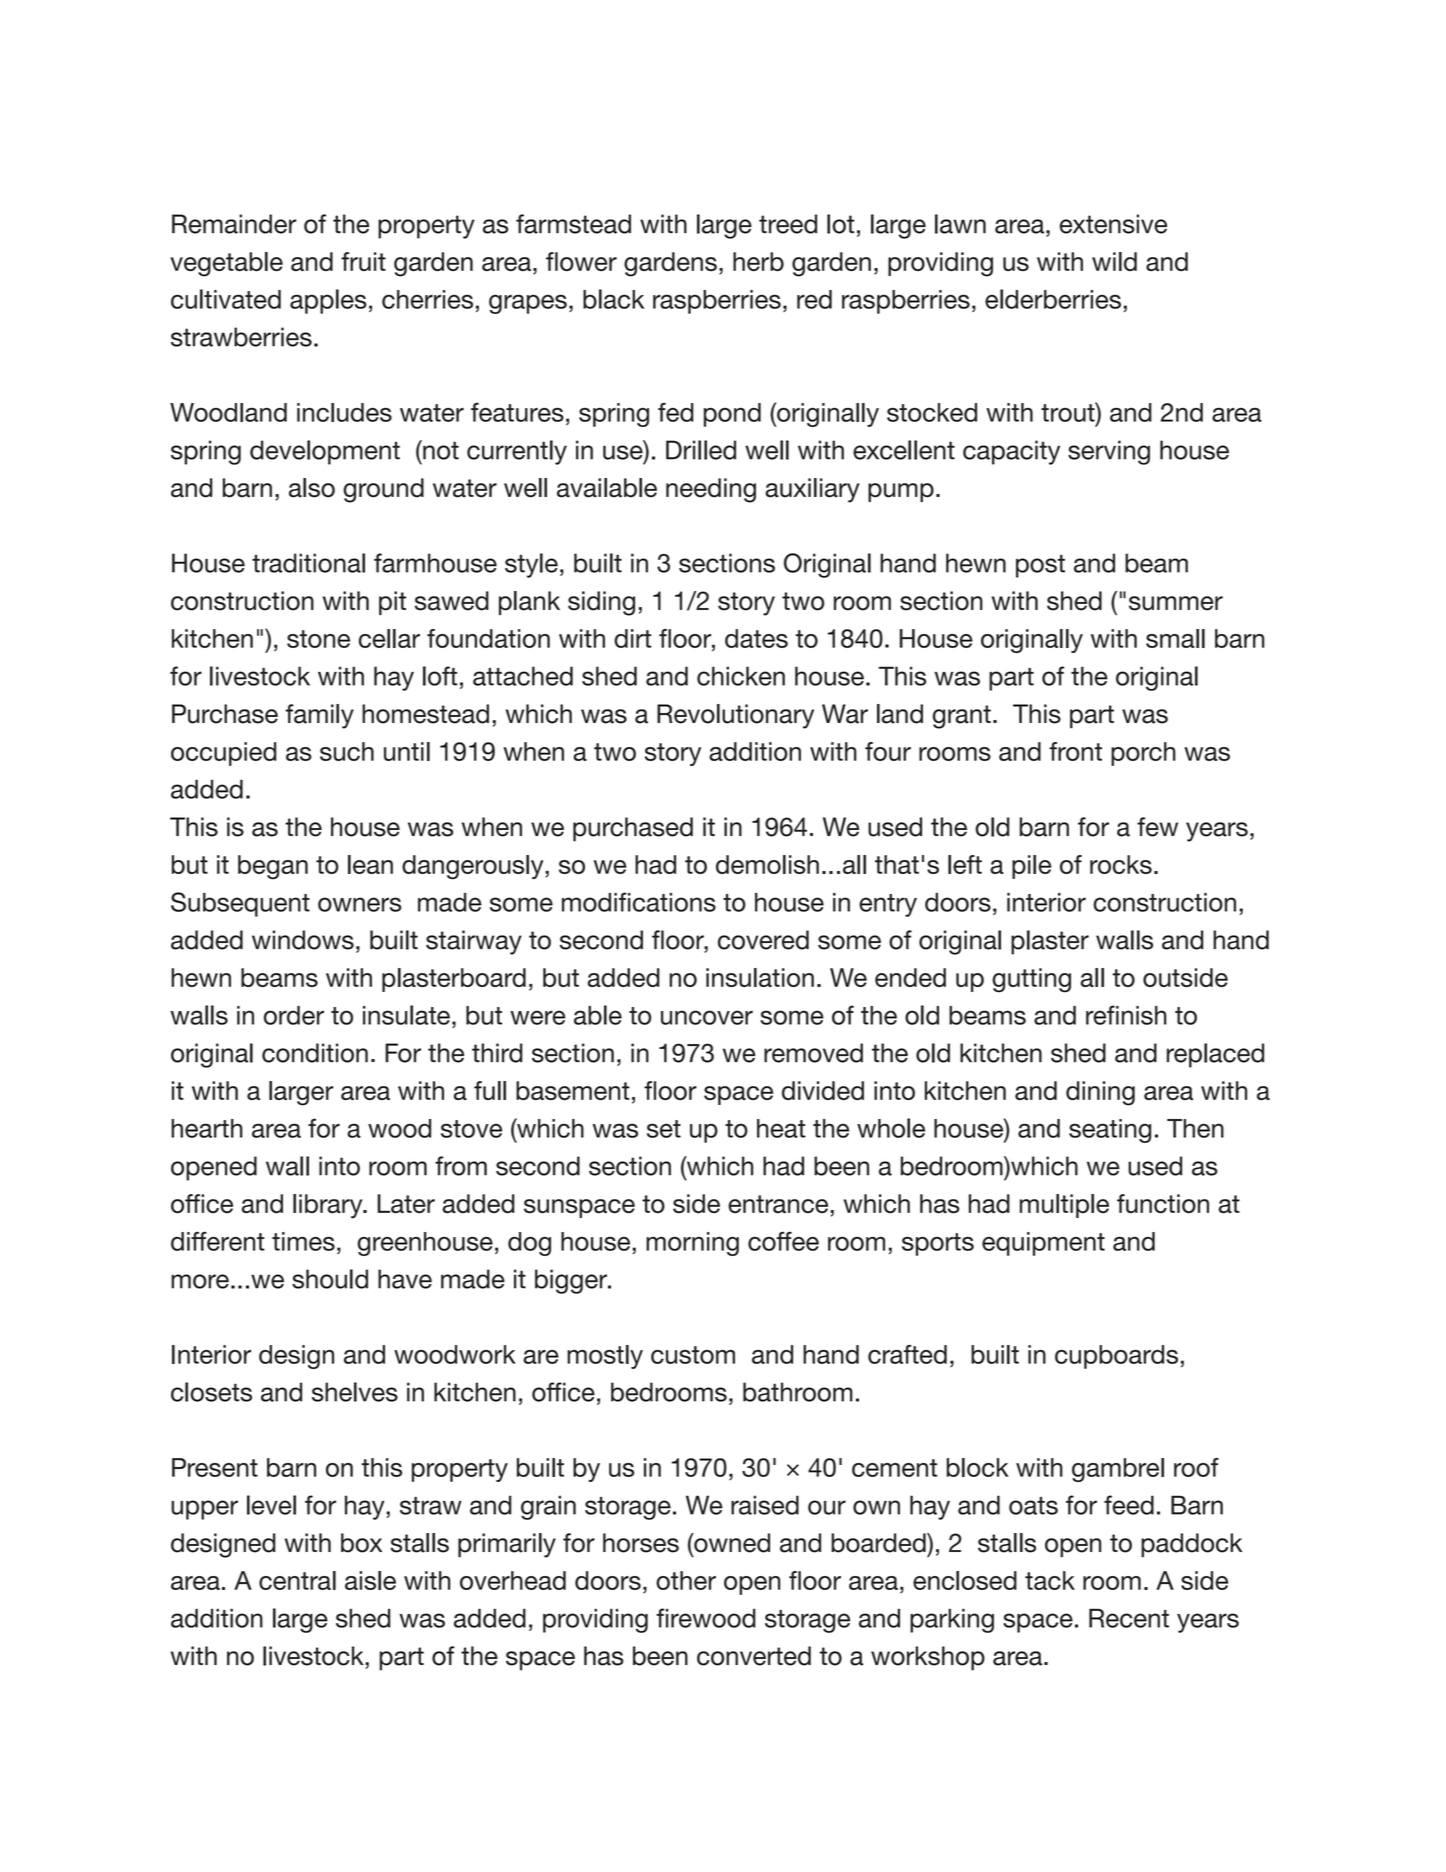  What do you see at coordinates (778, 1204) in the page?
I see `entrance` at bounding box center [778, 1204].
